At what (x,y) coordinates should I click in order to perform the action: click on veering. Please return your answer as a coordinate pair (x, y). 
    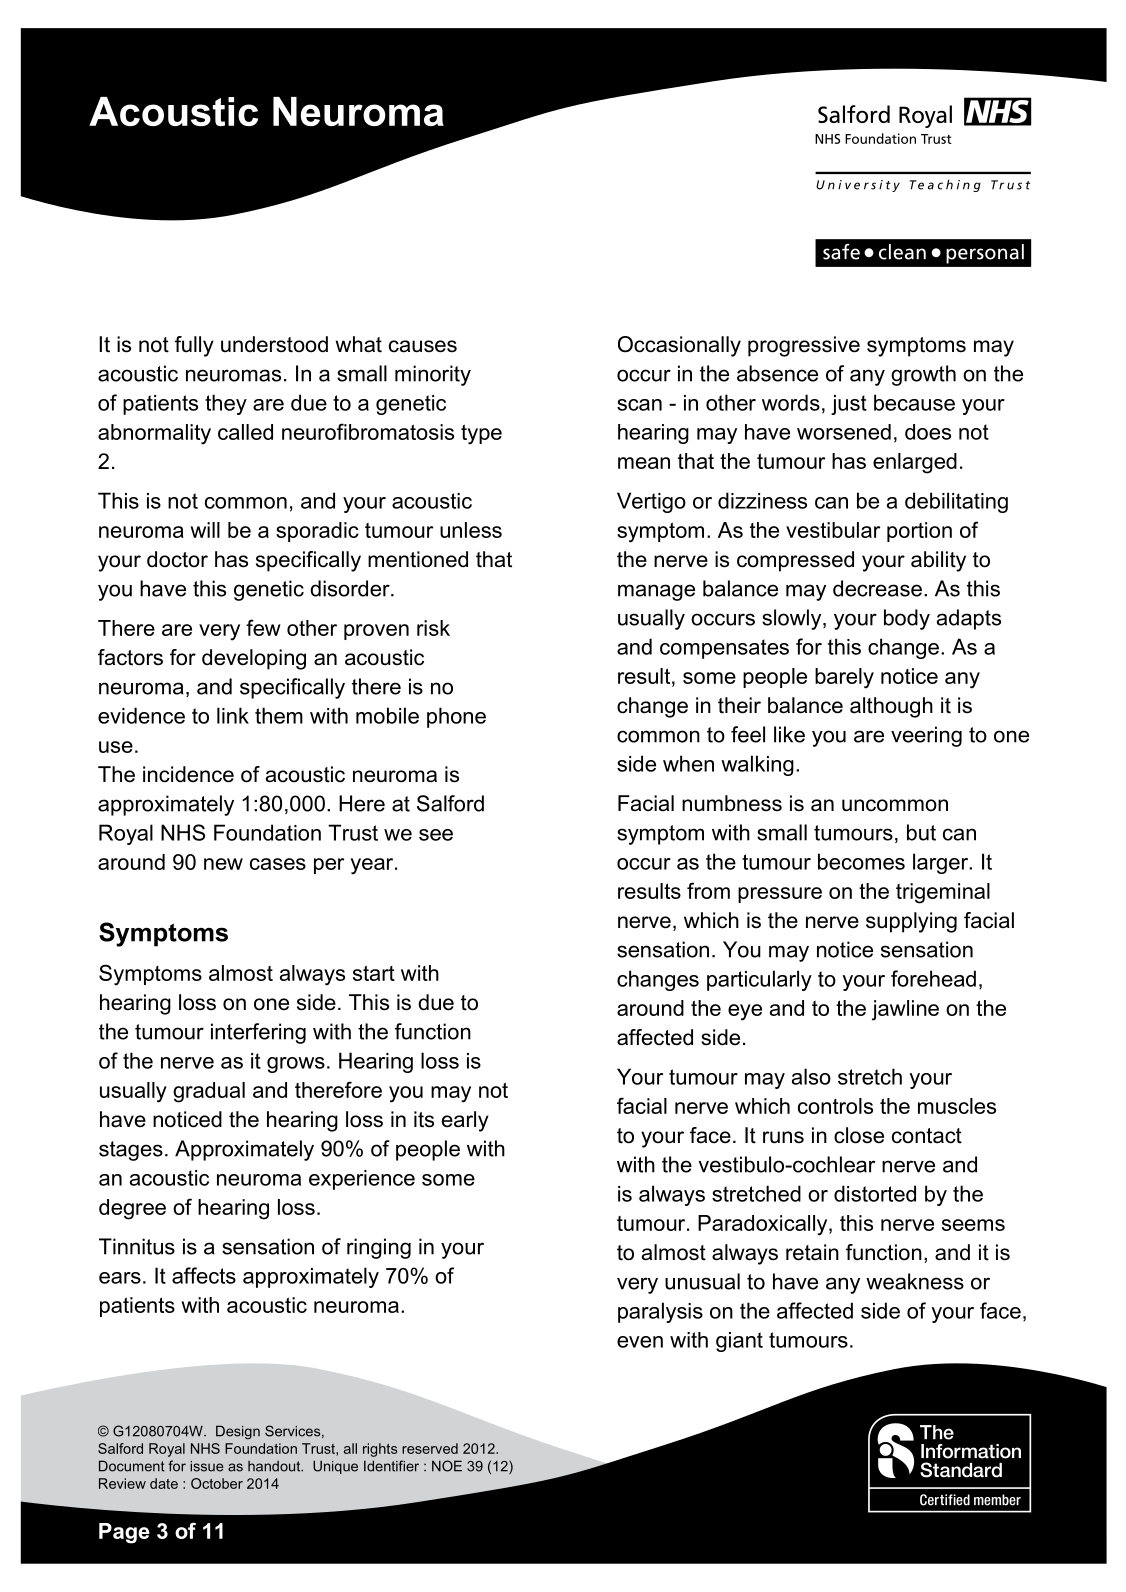
    Looking at the image, I should click on (926, 736).
